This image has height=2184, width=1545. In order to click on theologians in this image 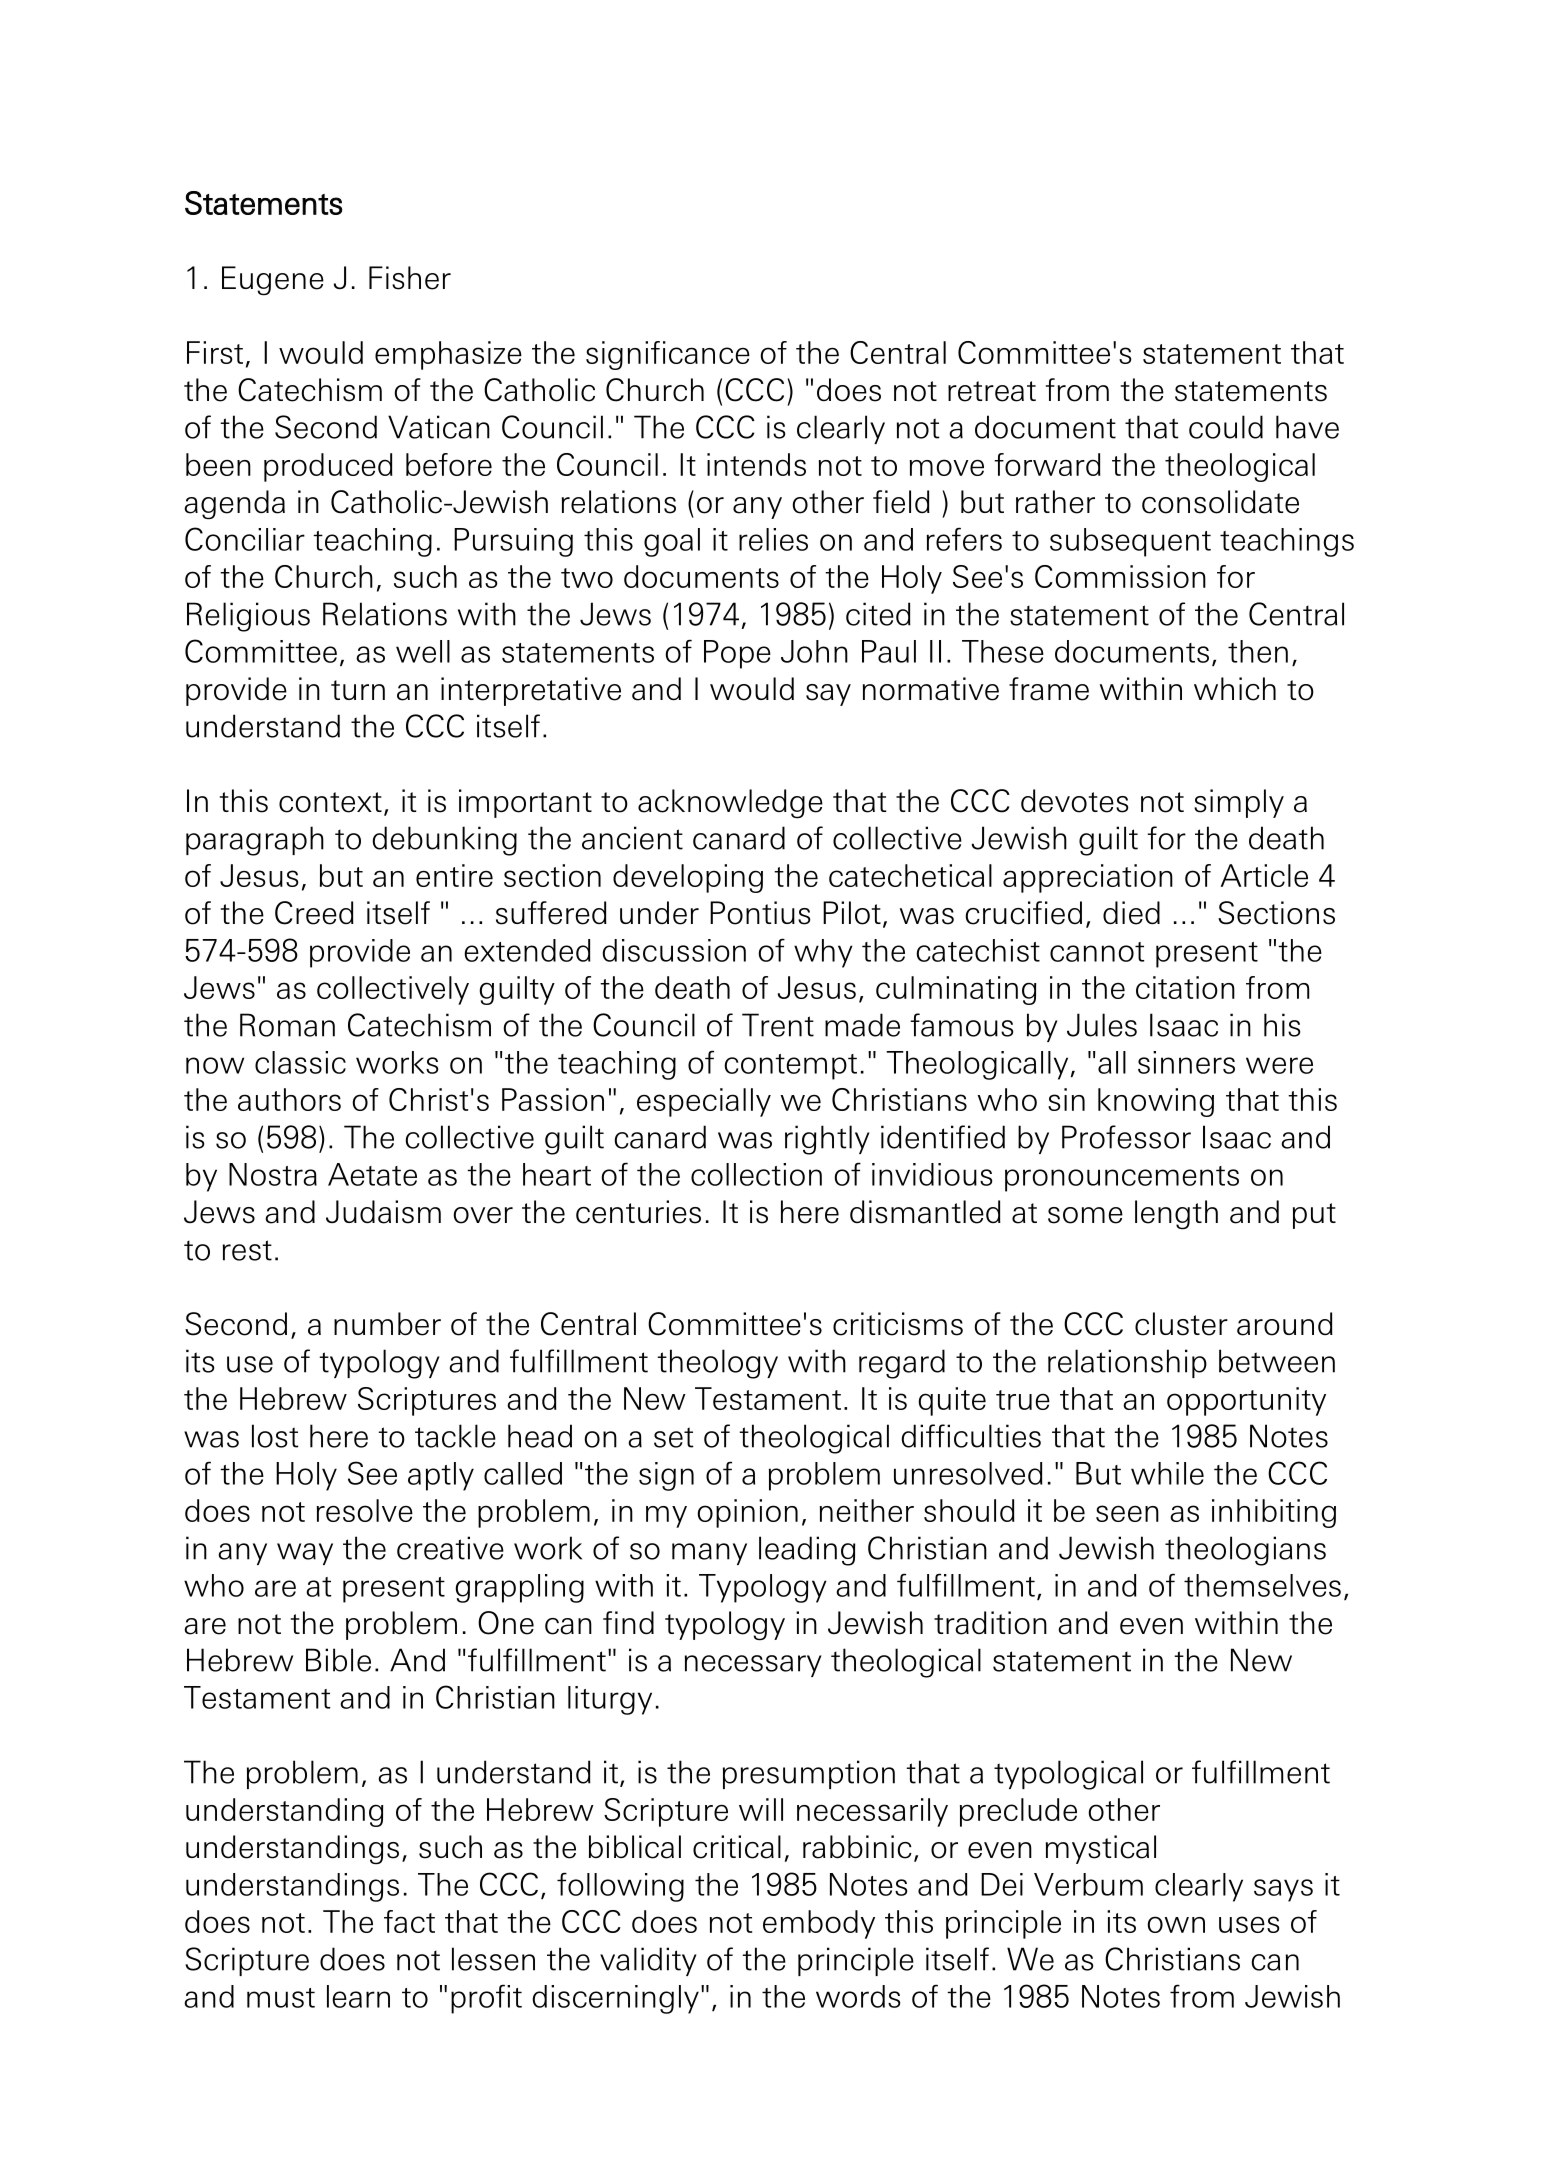, I will do `click(1245, 1551)`.
